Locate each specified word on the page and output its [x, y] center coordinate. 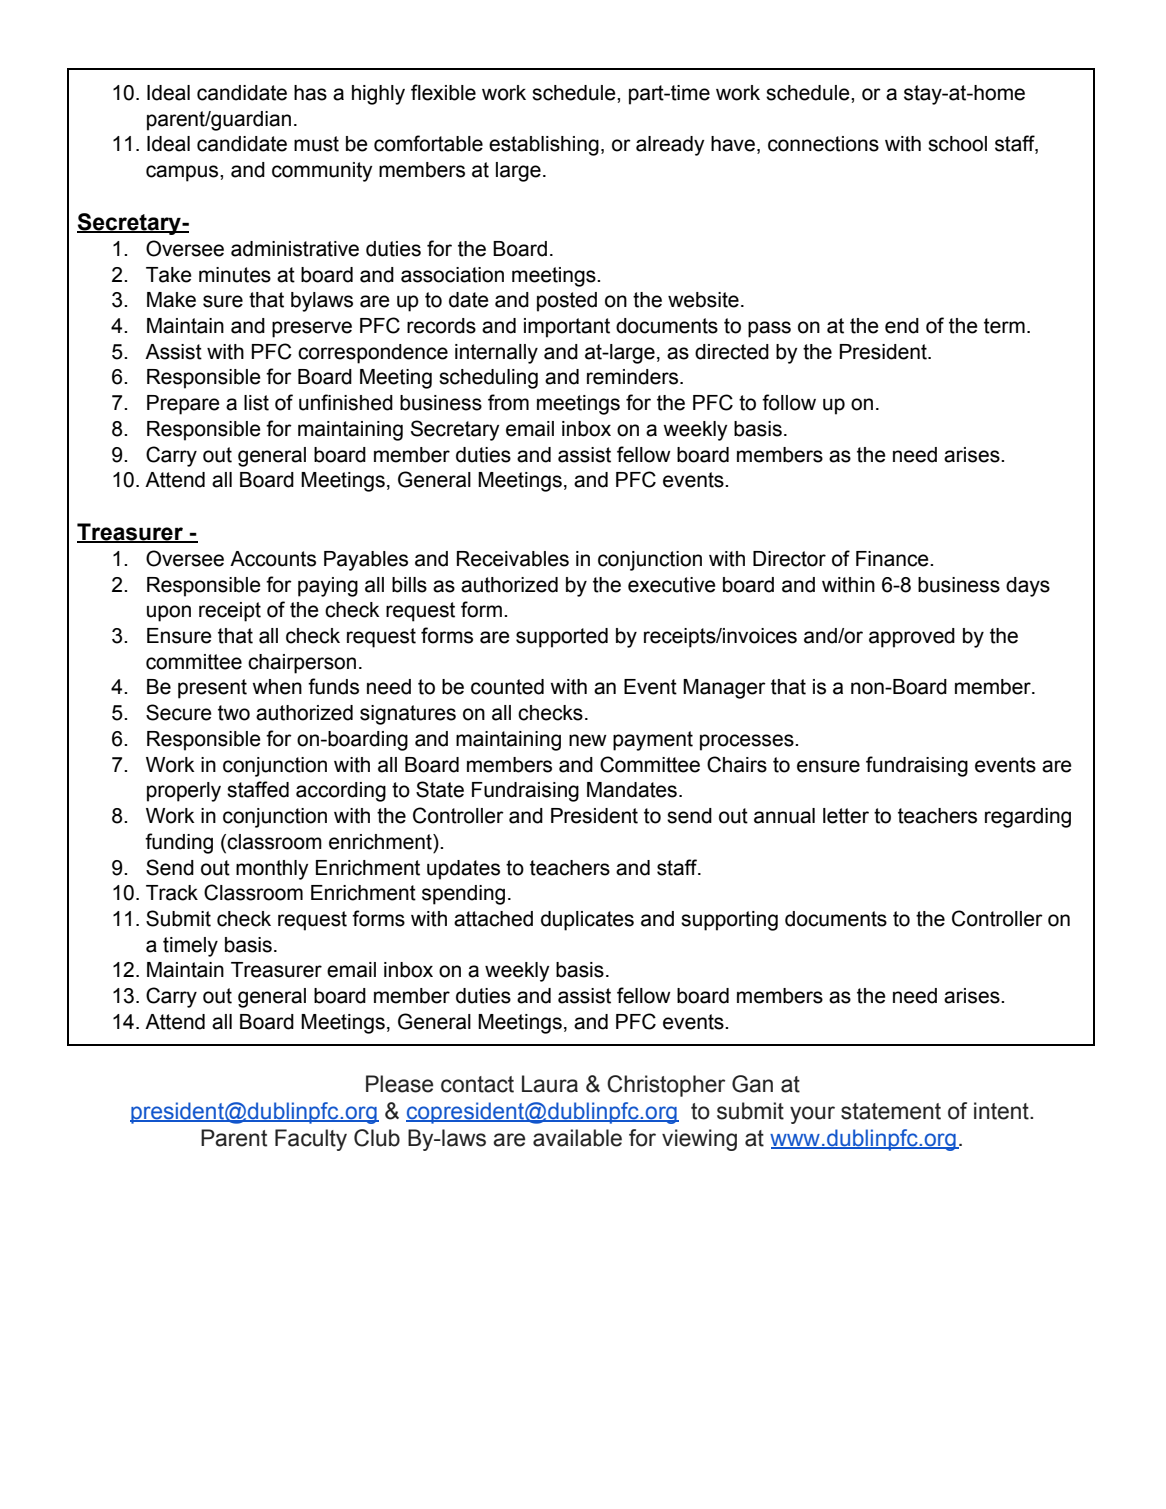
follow [789, 402]
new [588, 740]
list [256, 403]
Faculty [311, 1140]
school [957, 144]
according [341, 792]
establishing [544, 146]
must [316, 144]
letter [846, 816]
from [508, 402]
